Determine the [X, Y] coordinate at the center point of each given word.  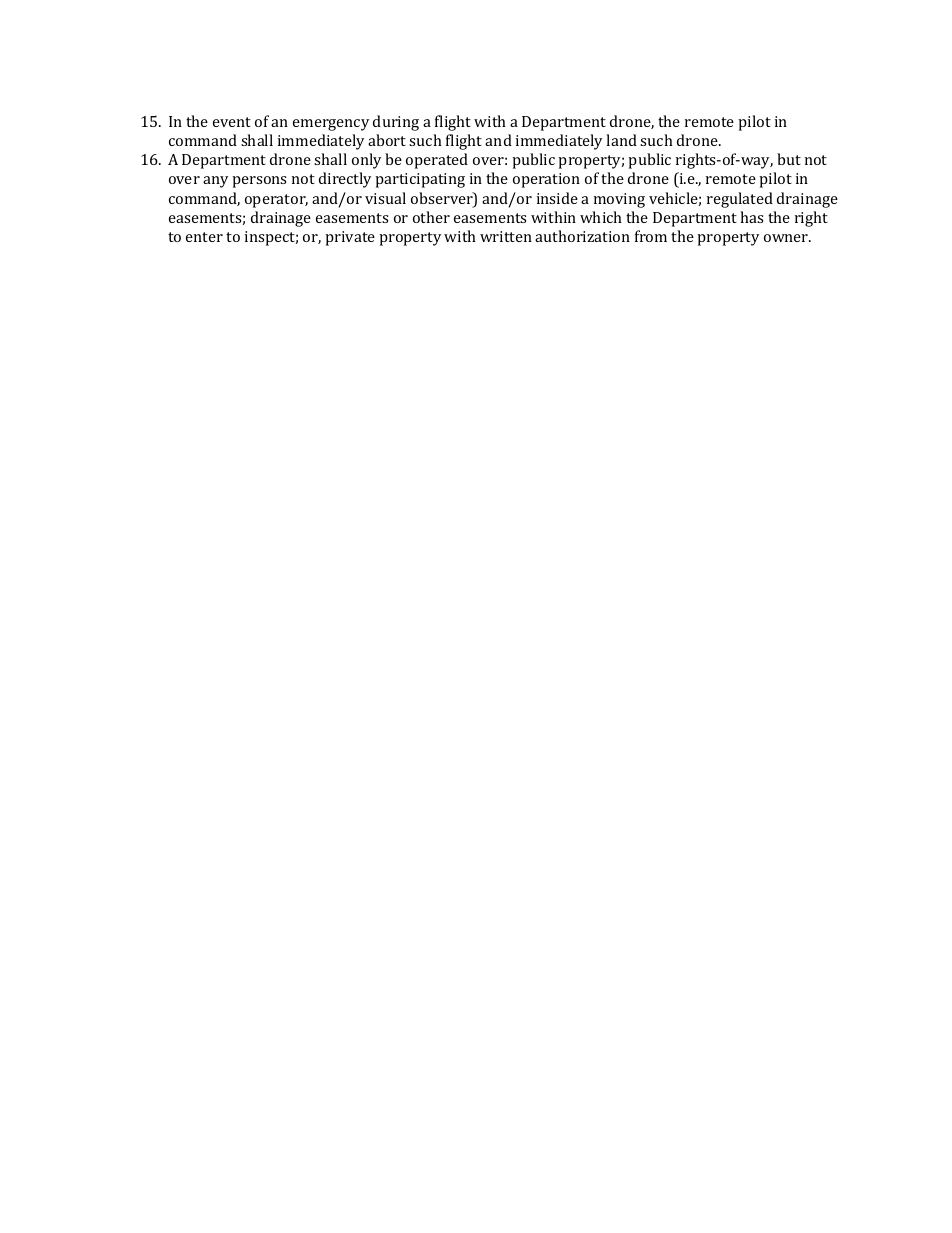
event [232, 122]
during [396, 123]
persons [259, 182]
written [506, 236]
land [621, 140]
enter [204, 237]
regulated [740, 200]
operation [546, 180]
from [651, 236]
